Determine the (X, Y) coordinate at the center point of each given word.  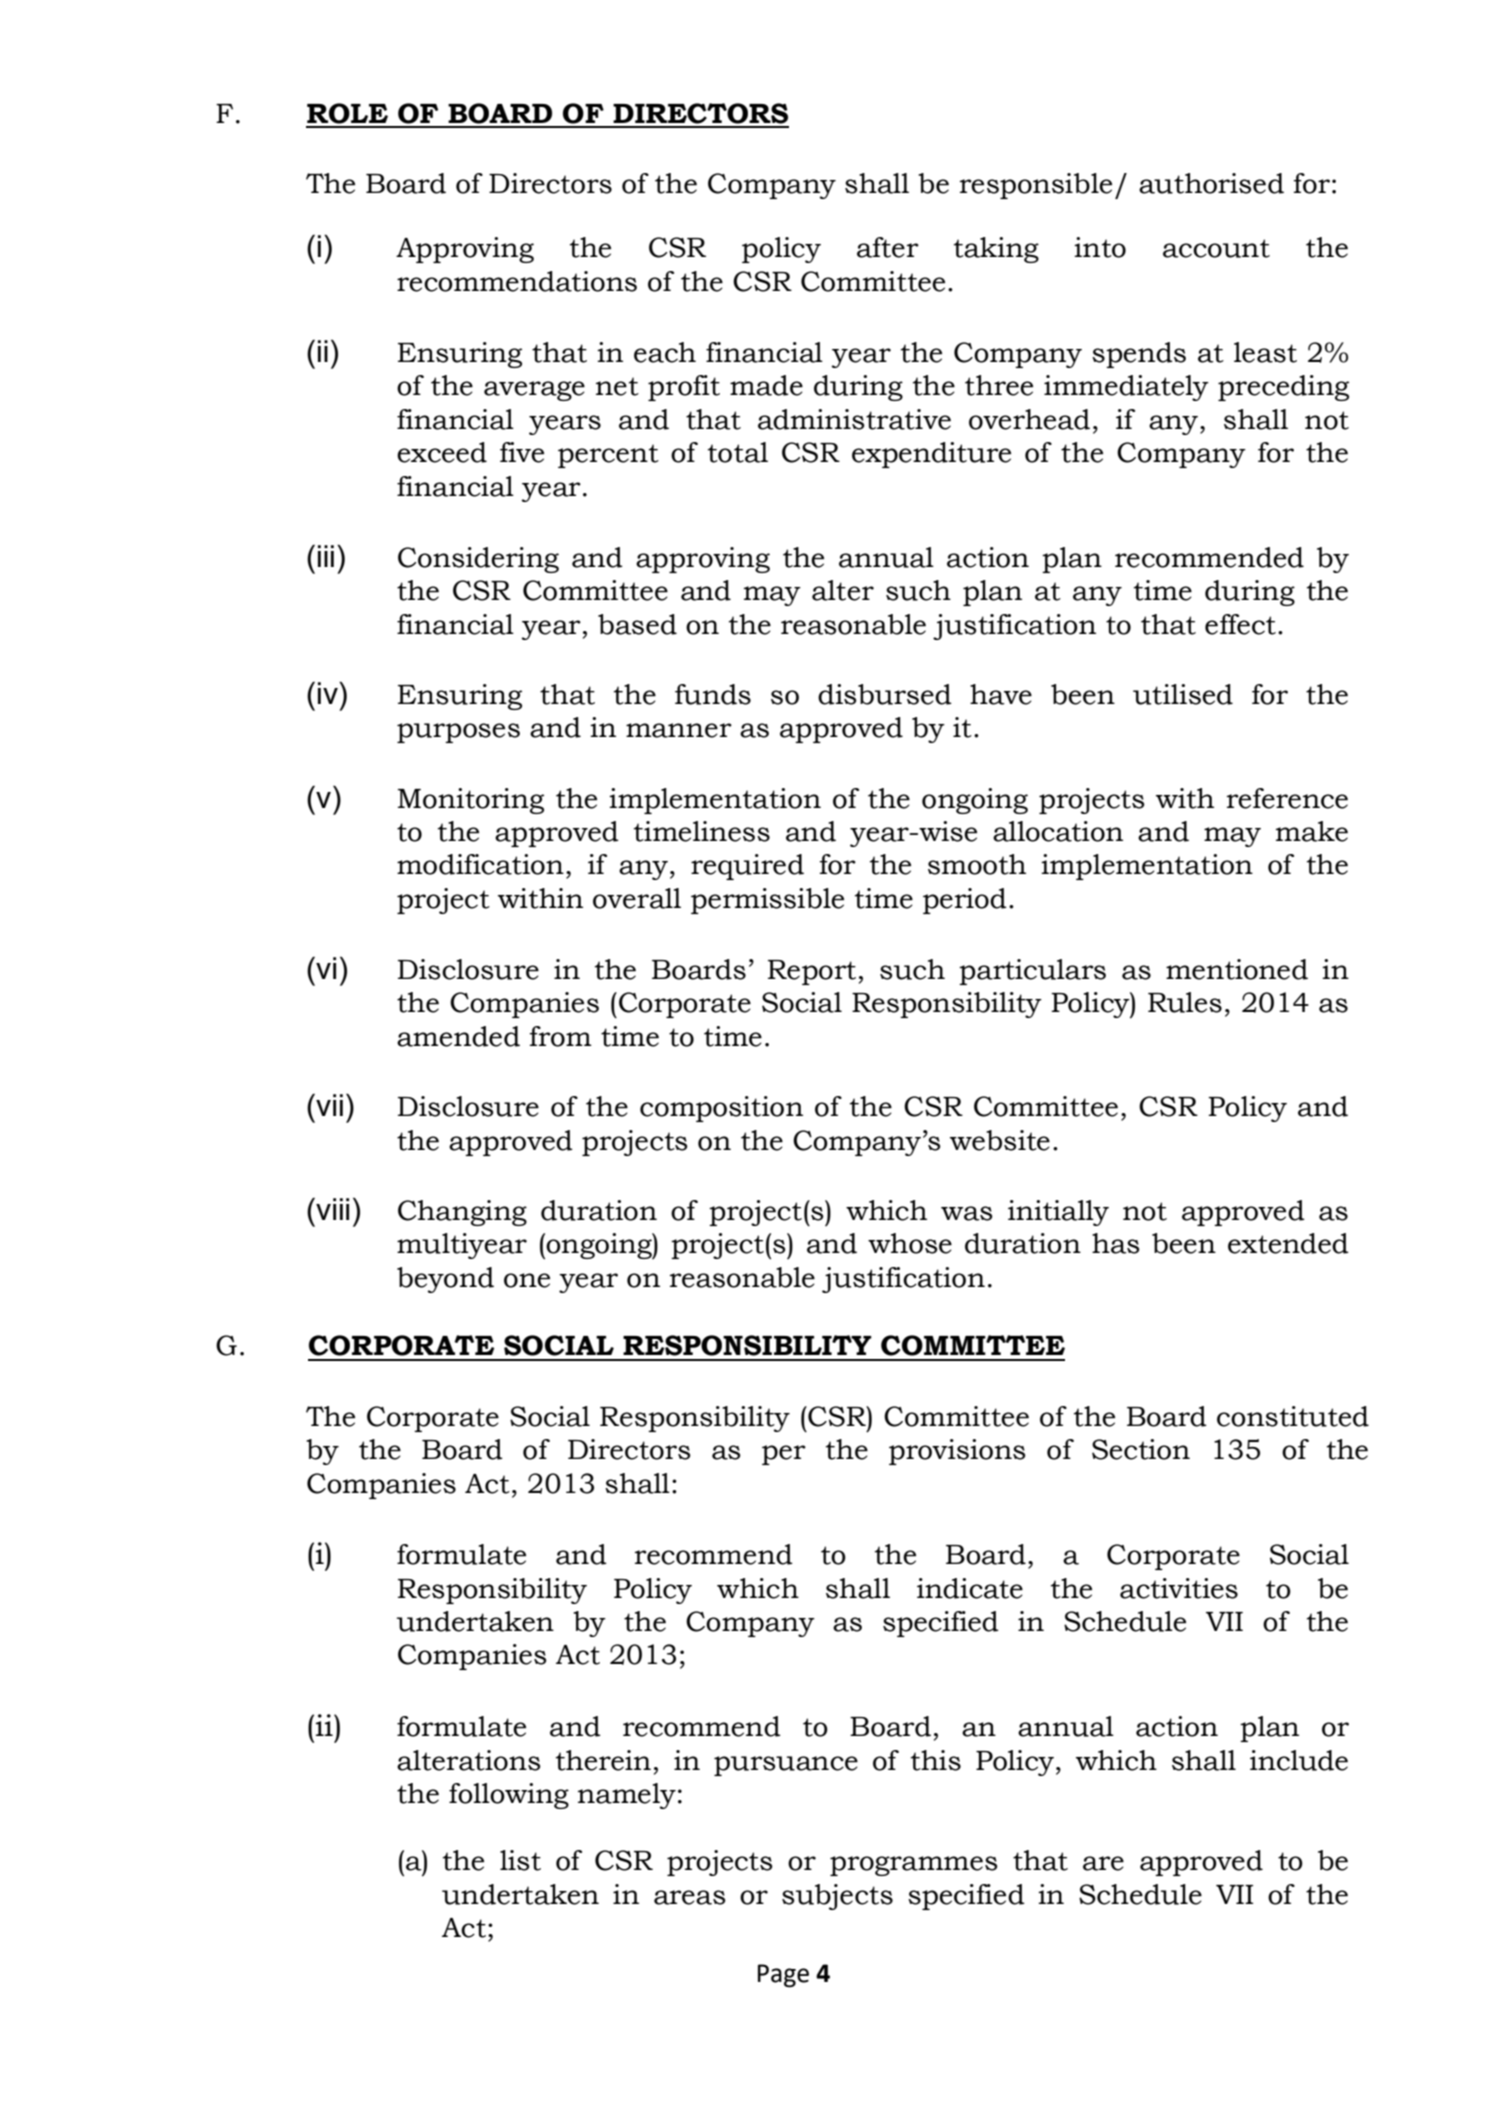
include (1299, 1760)
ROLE (347, 113)
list (520, 1860)
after (888, 247)
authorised (1211, 183)
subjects (837, 1897)
